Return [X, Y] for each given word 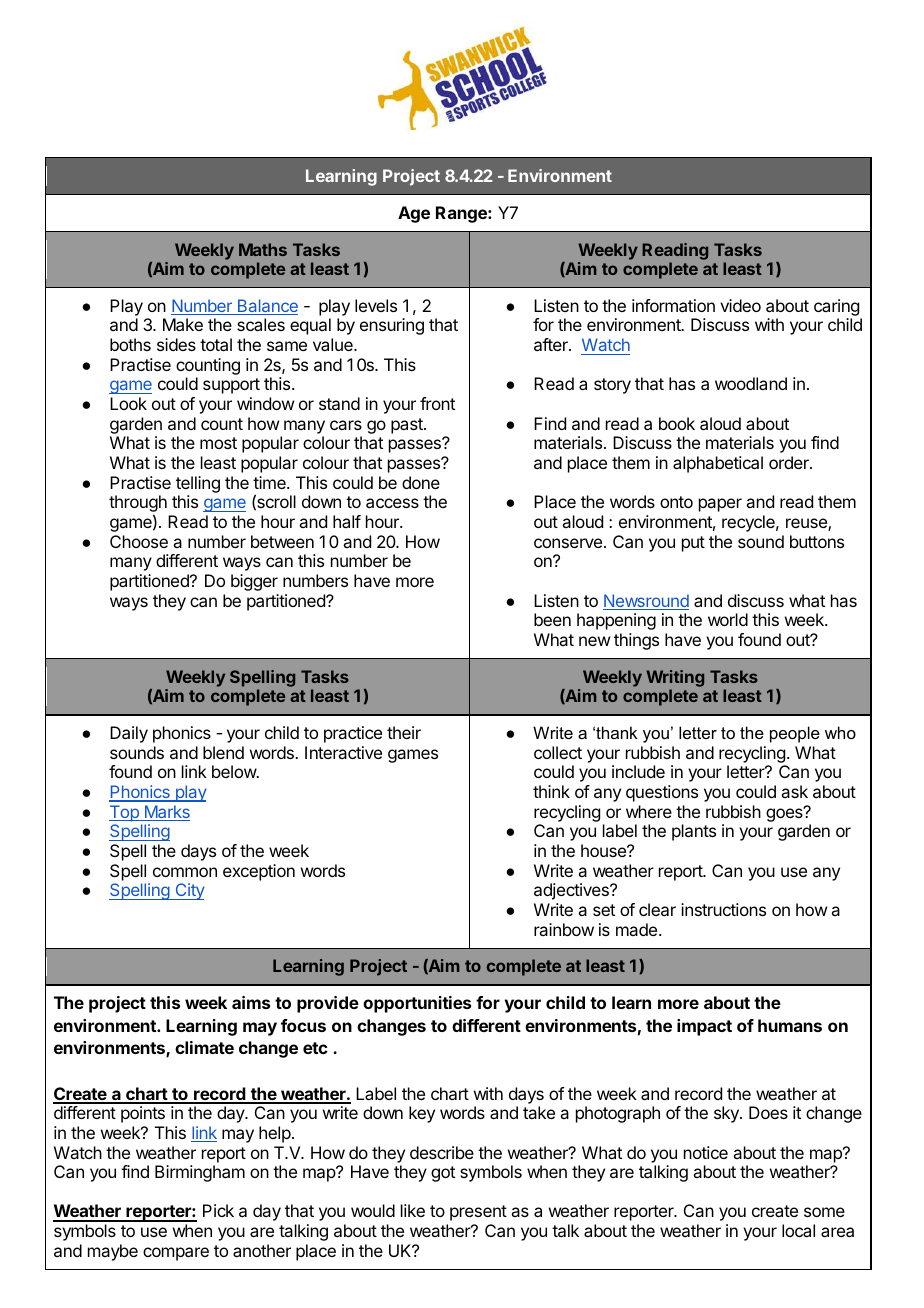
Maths [263, 249]
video [740, 305]
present [478, 1213]
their [404, 732]
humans [790, 1025]
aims [251, 1002]
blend [223, 752]
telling [198, 484]
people [795, 734]
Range [462, 214]
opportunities [417, 1004]
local [798, 1230]
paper [720, 505]
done [421, 482]
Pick [218, 1210]
